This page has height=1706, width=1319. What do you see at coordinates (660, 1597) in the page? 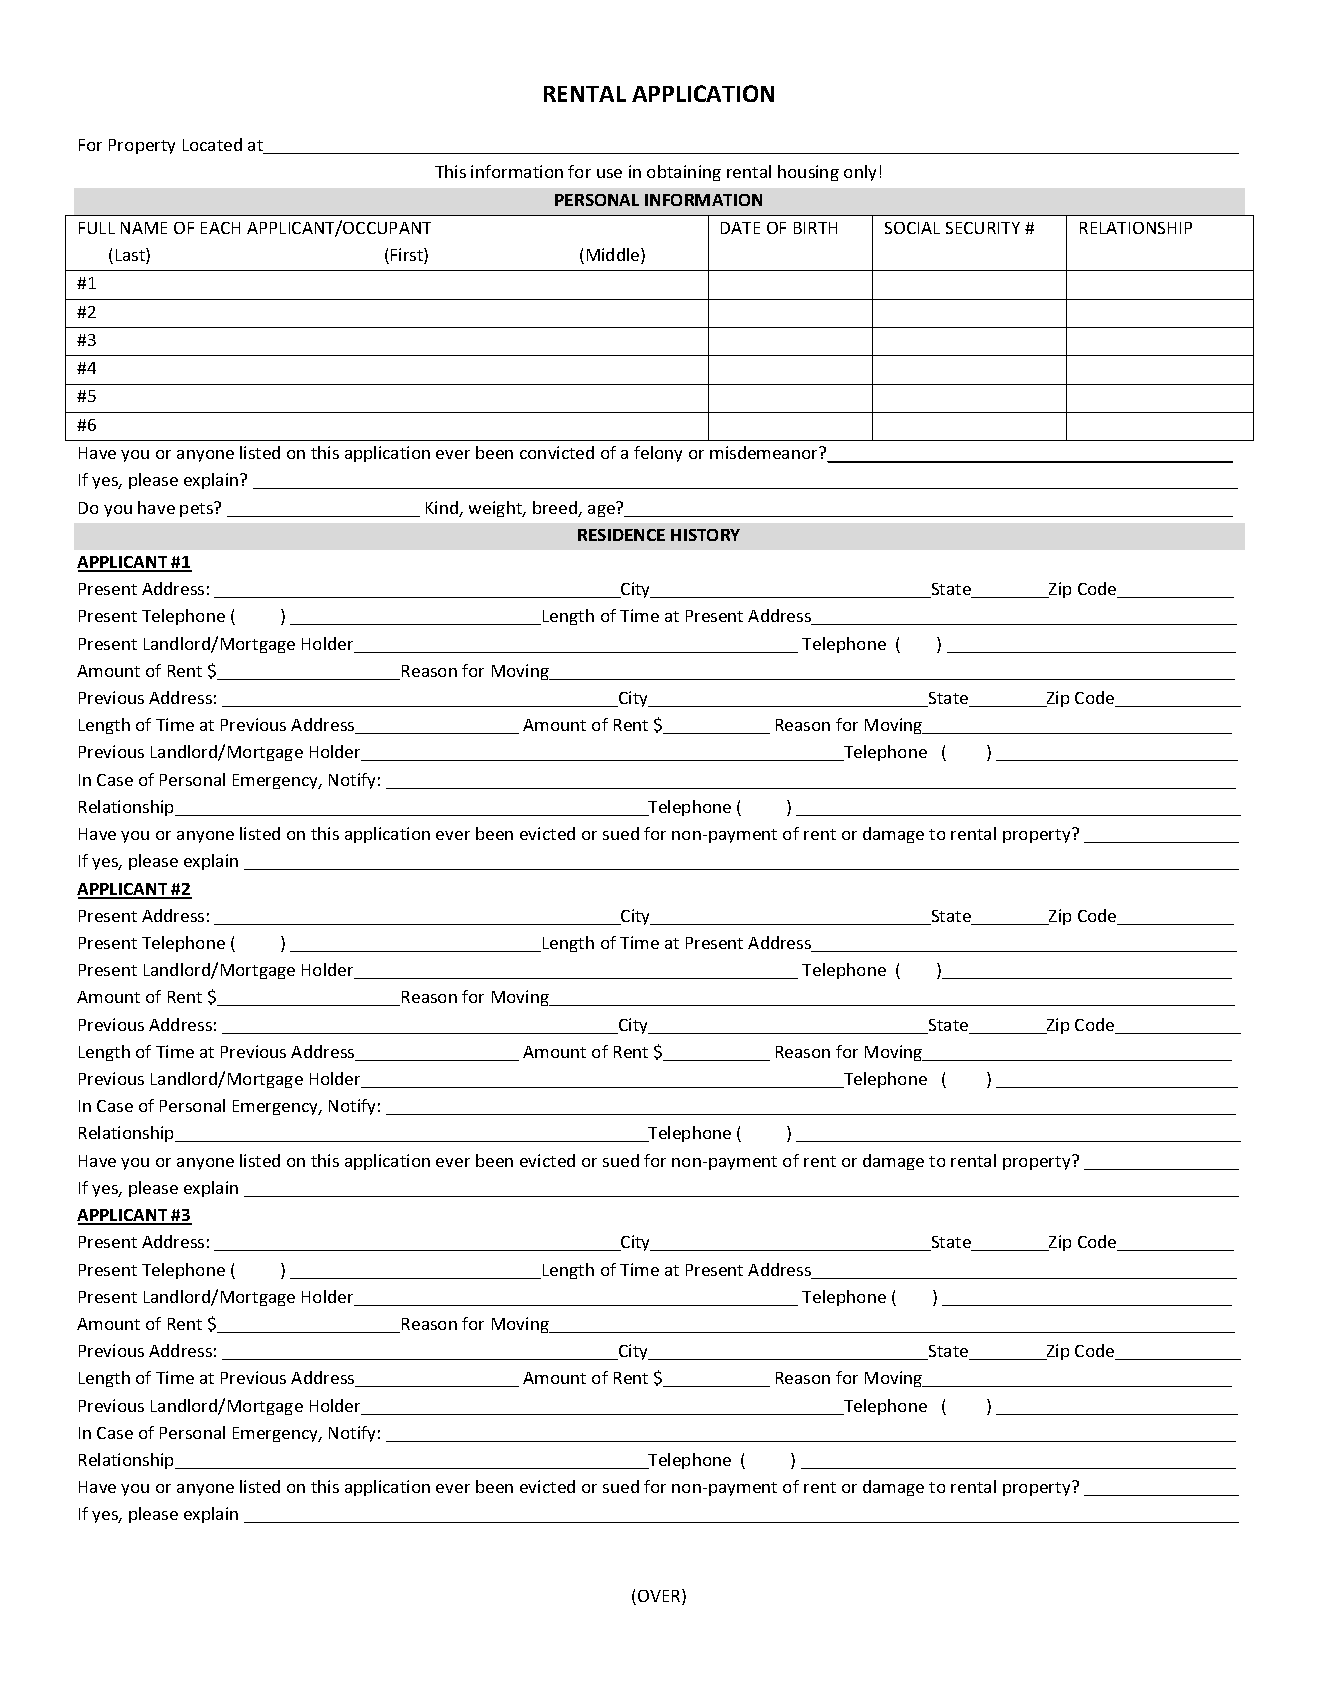
I see `OVER` at bounding box center [660, 1597].
